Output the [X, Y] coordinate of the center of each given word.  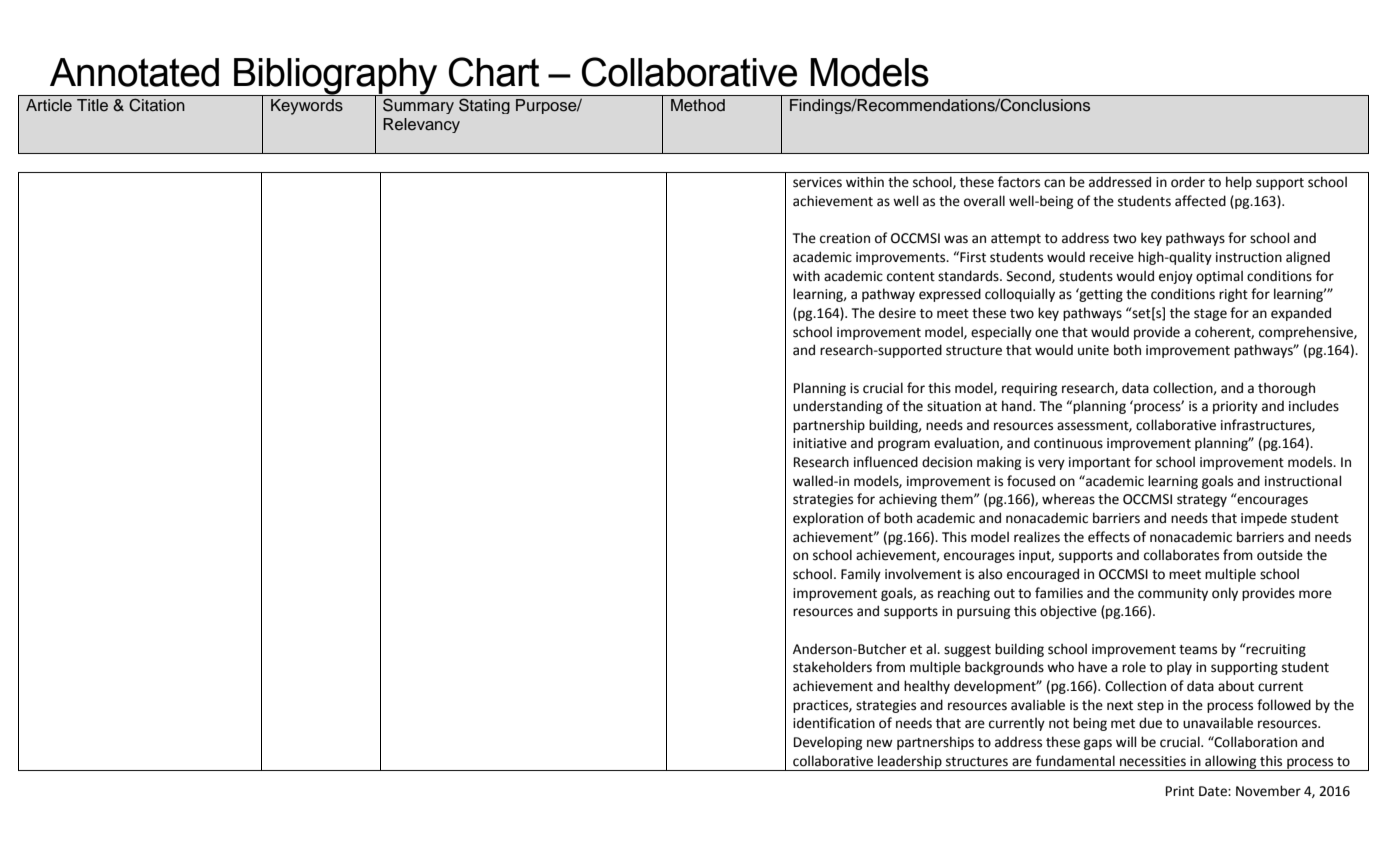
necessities [1153, 761]
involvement [923, 574]
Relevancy [421, 125]
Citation [157, 105]
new [880, 743]
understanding [838, 407]
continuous [1068, 443]
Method [698, 105]
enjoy [1176, 277]
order [1188, 182]
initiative [820, 443]
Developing [828, 743]
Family [861, 575]
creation [845, 238]
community [1173, 594]
